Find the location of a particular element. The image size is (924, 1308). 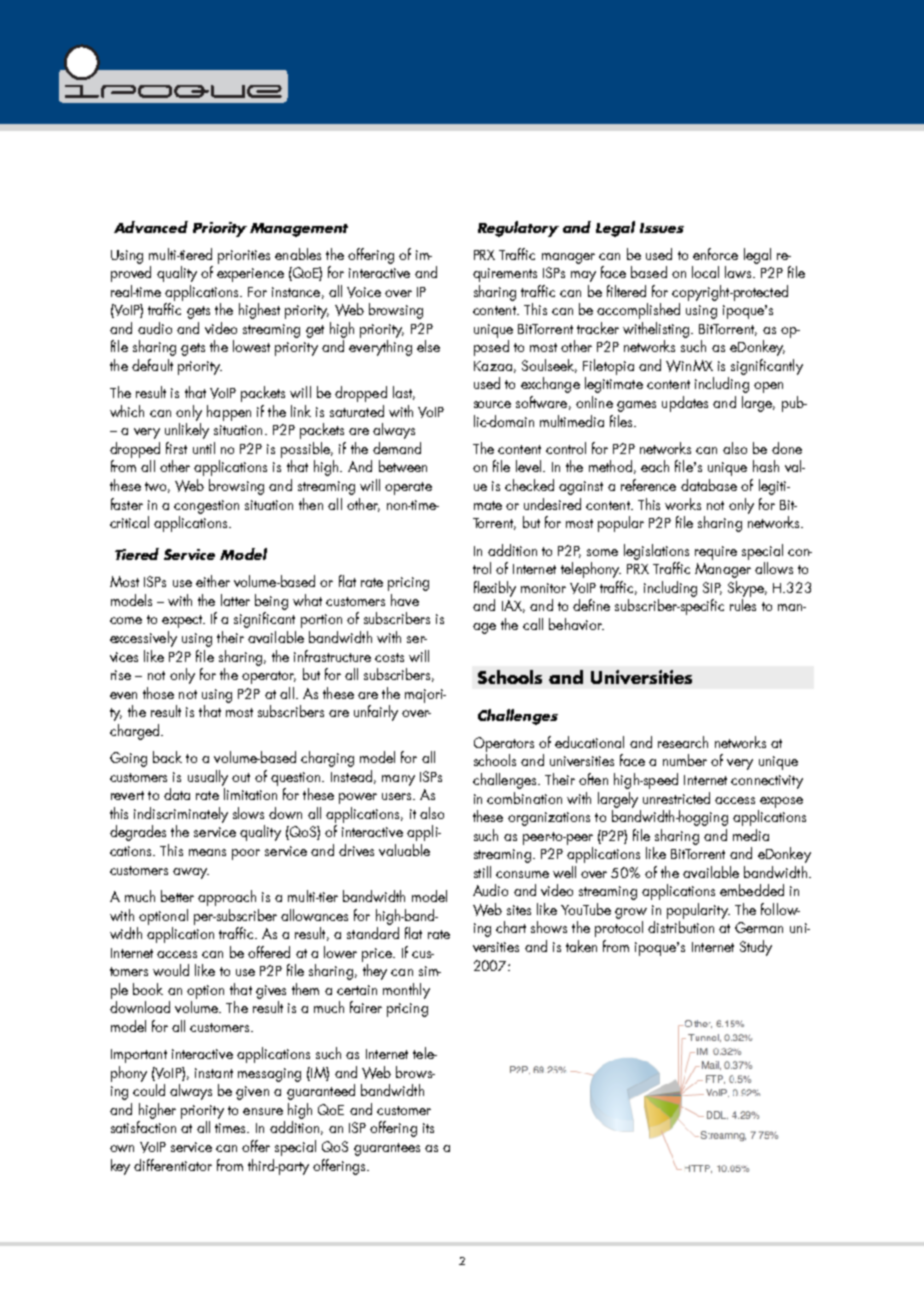

Regulatory is located at coordinates (518, 229).
